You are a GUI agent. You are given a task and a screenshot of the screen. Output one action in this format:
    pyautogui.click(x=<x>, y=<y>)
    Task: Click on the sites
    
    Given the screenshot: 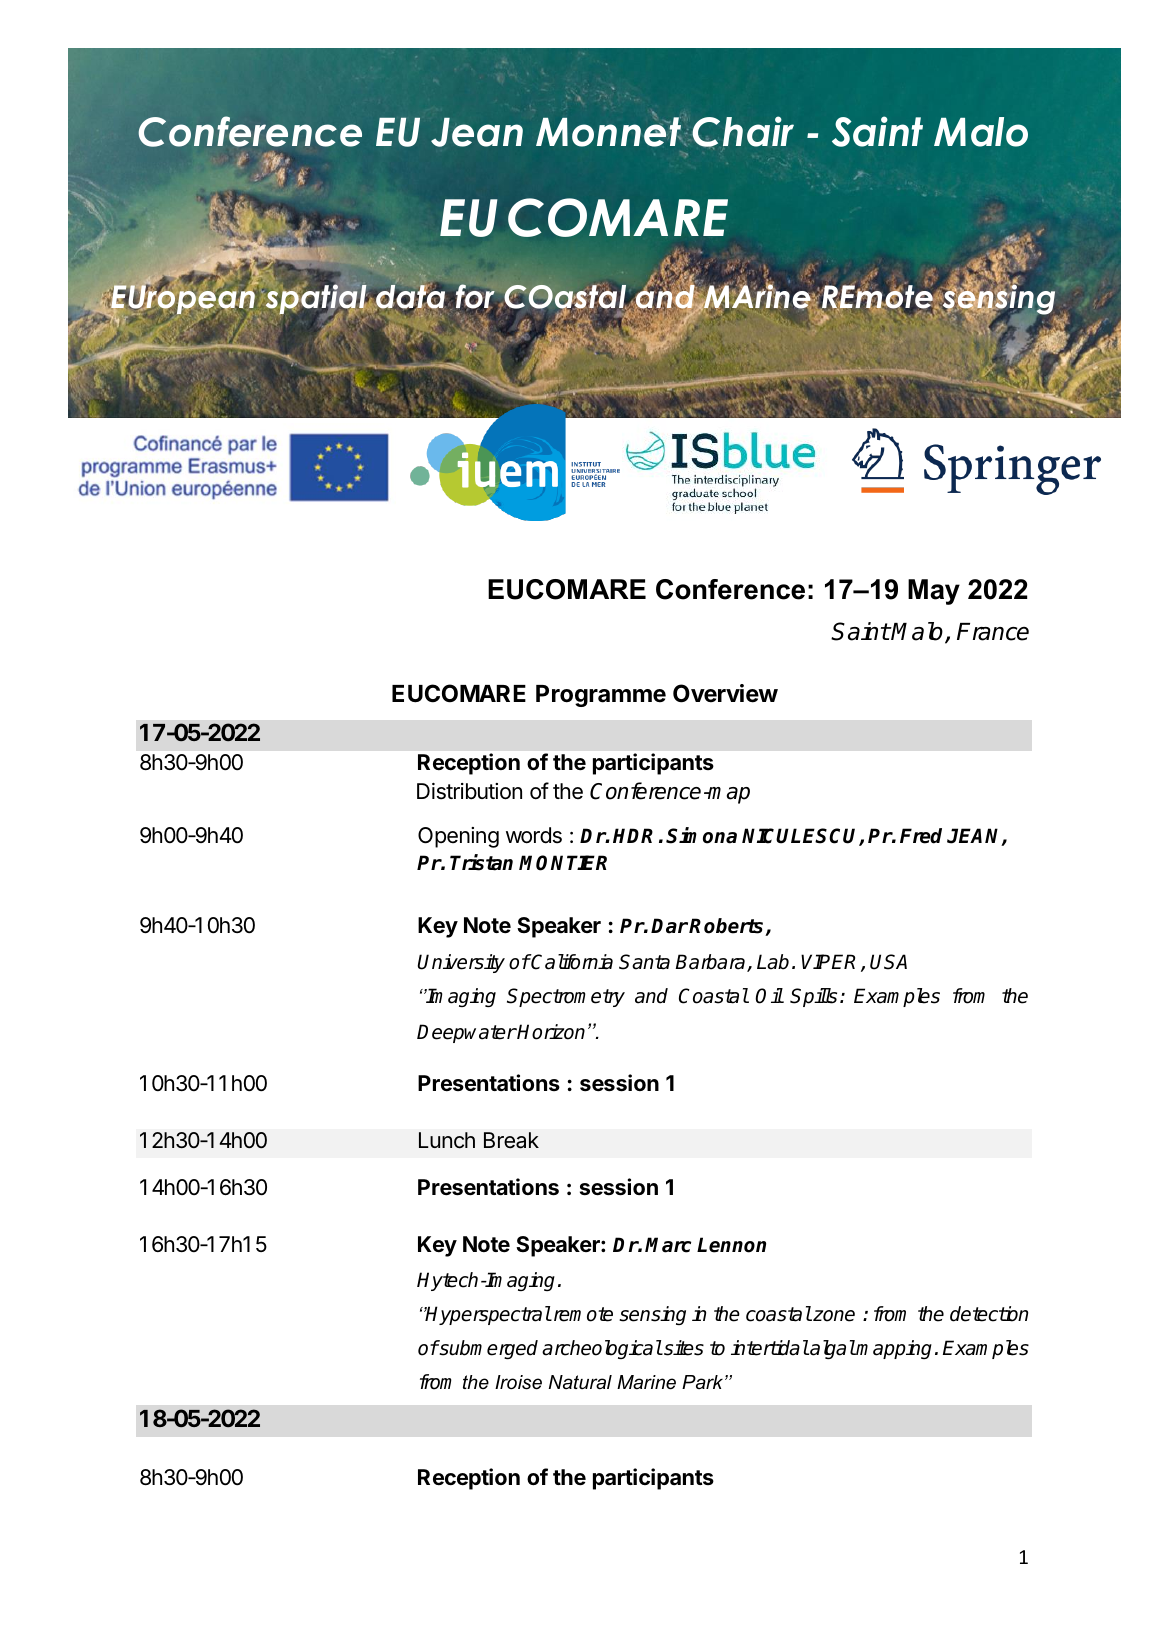 What is the action you would take?
    pyautogui.click(x=683, y=1348)
